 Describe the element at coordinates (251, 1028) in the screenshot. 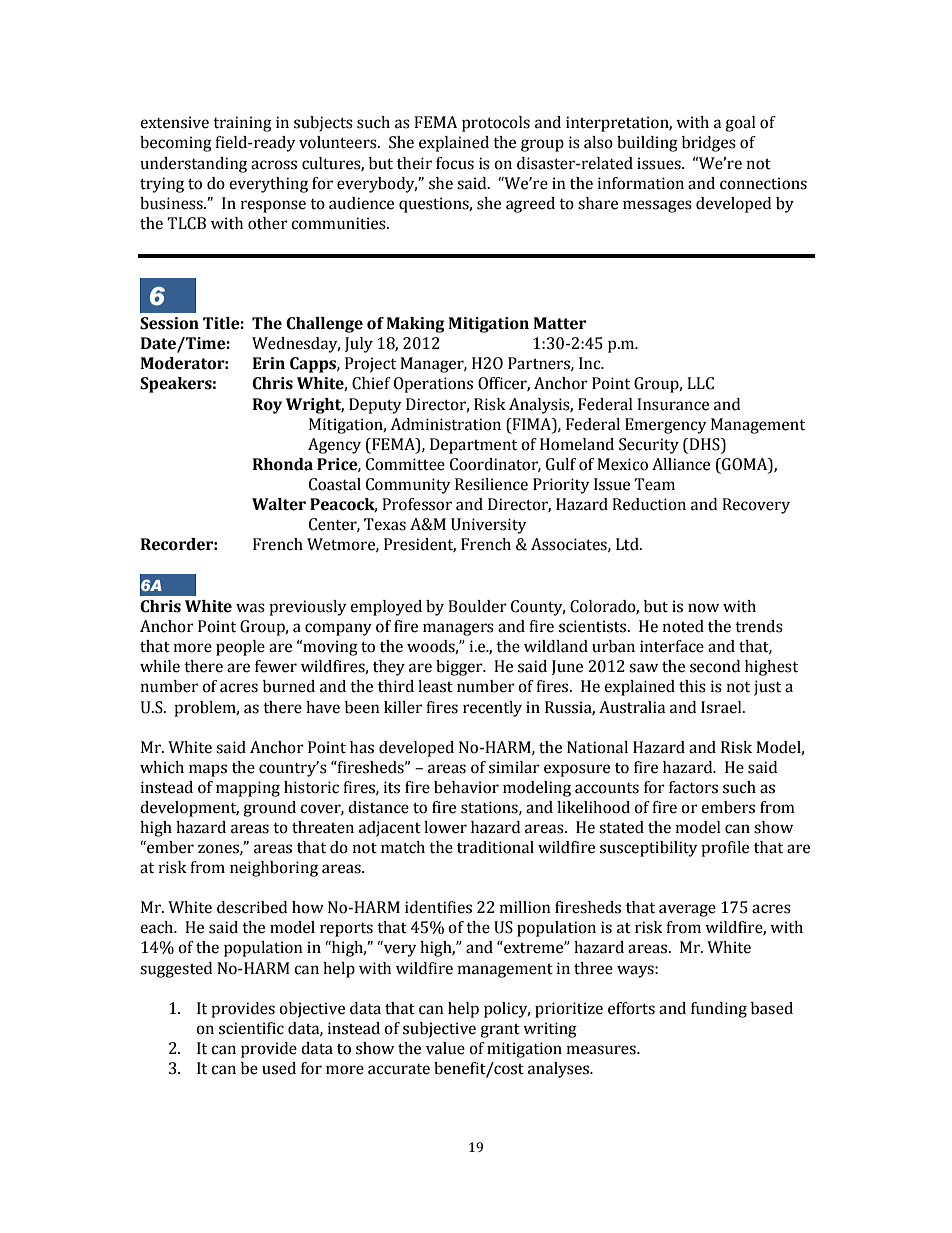

I see `scientific` at that location.
